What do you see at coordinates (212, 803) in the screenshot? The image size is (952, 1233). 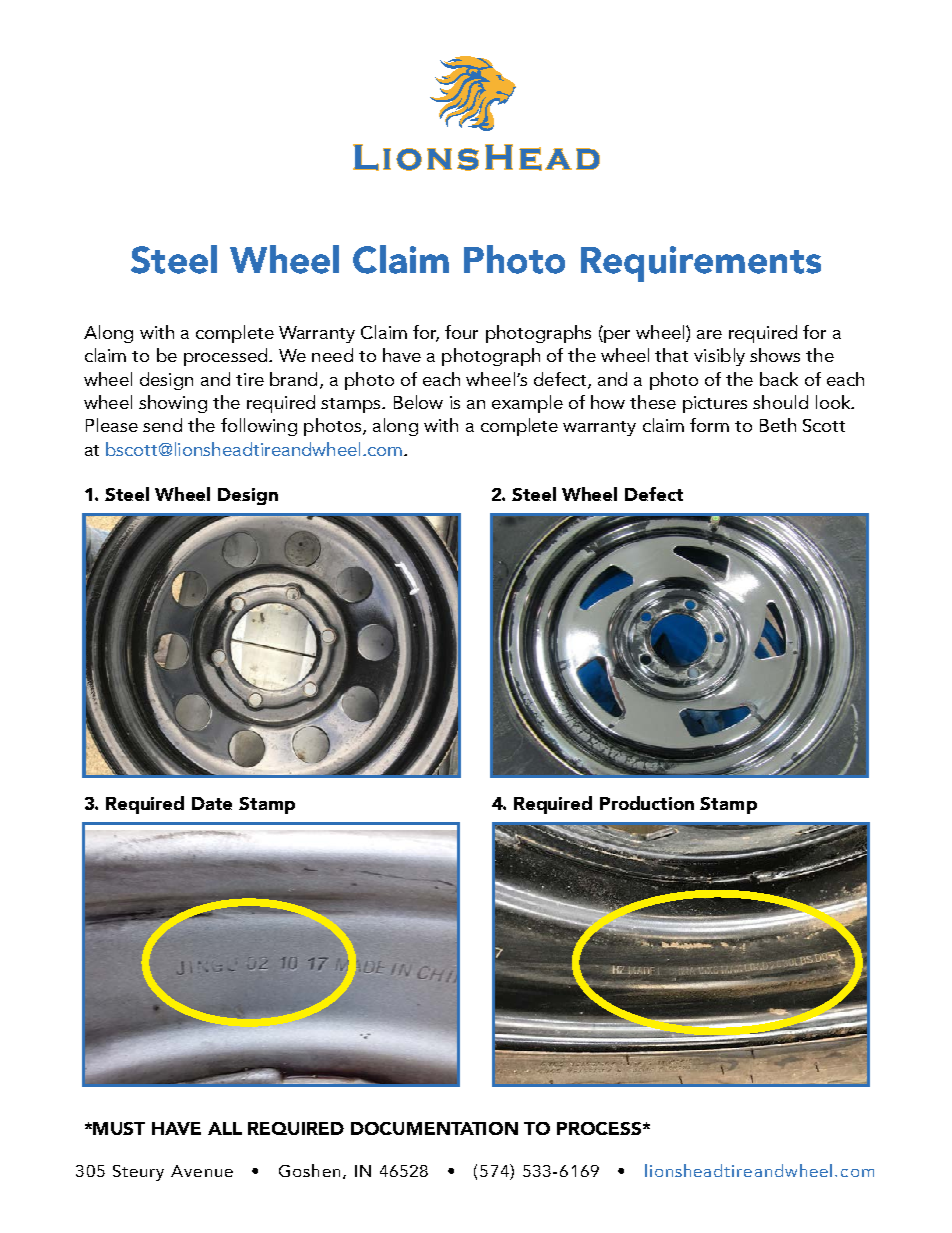 I see `Date` at bounding box center [212, 803].
